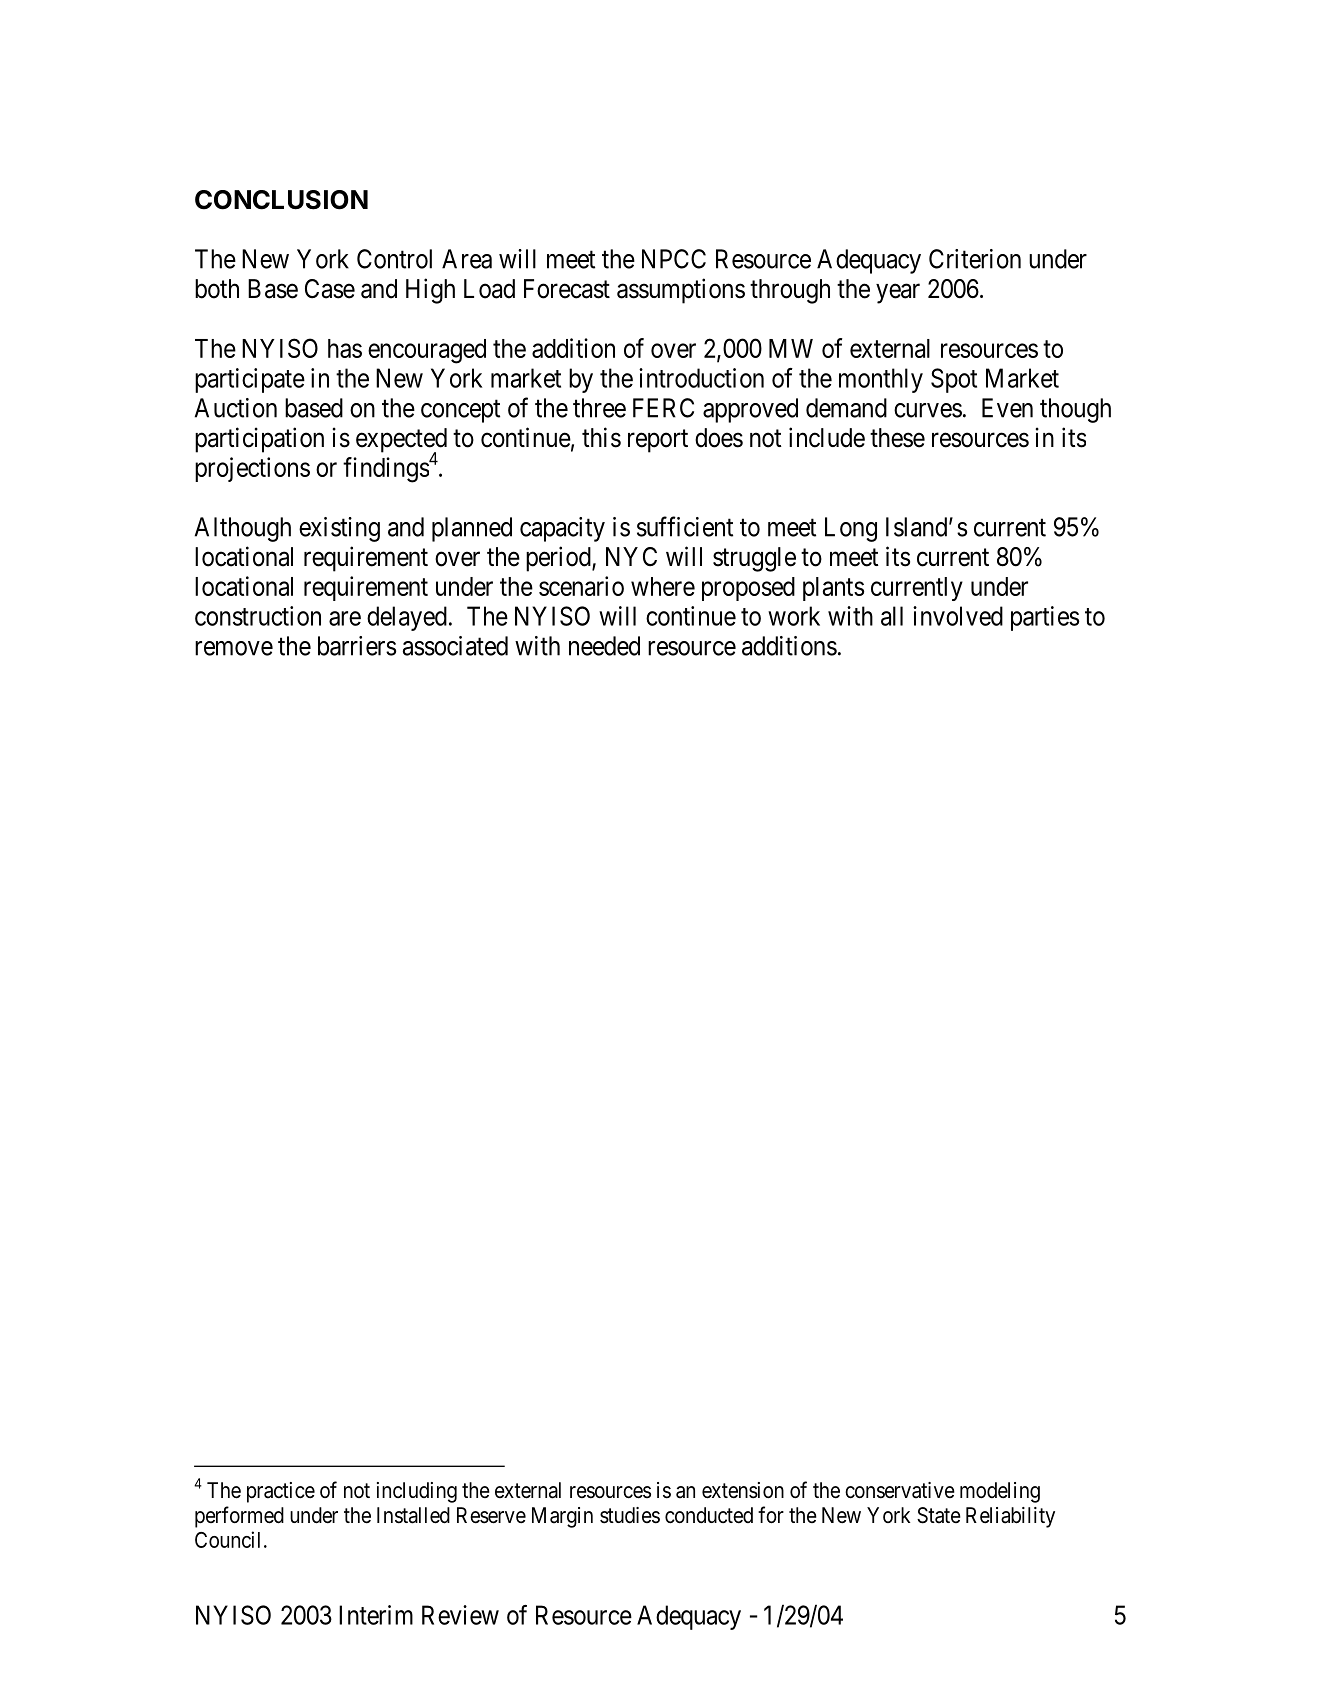  I want to click on NYC, so click(631, 557).
